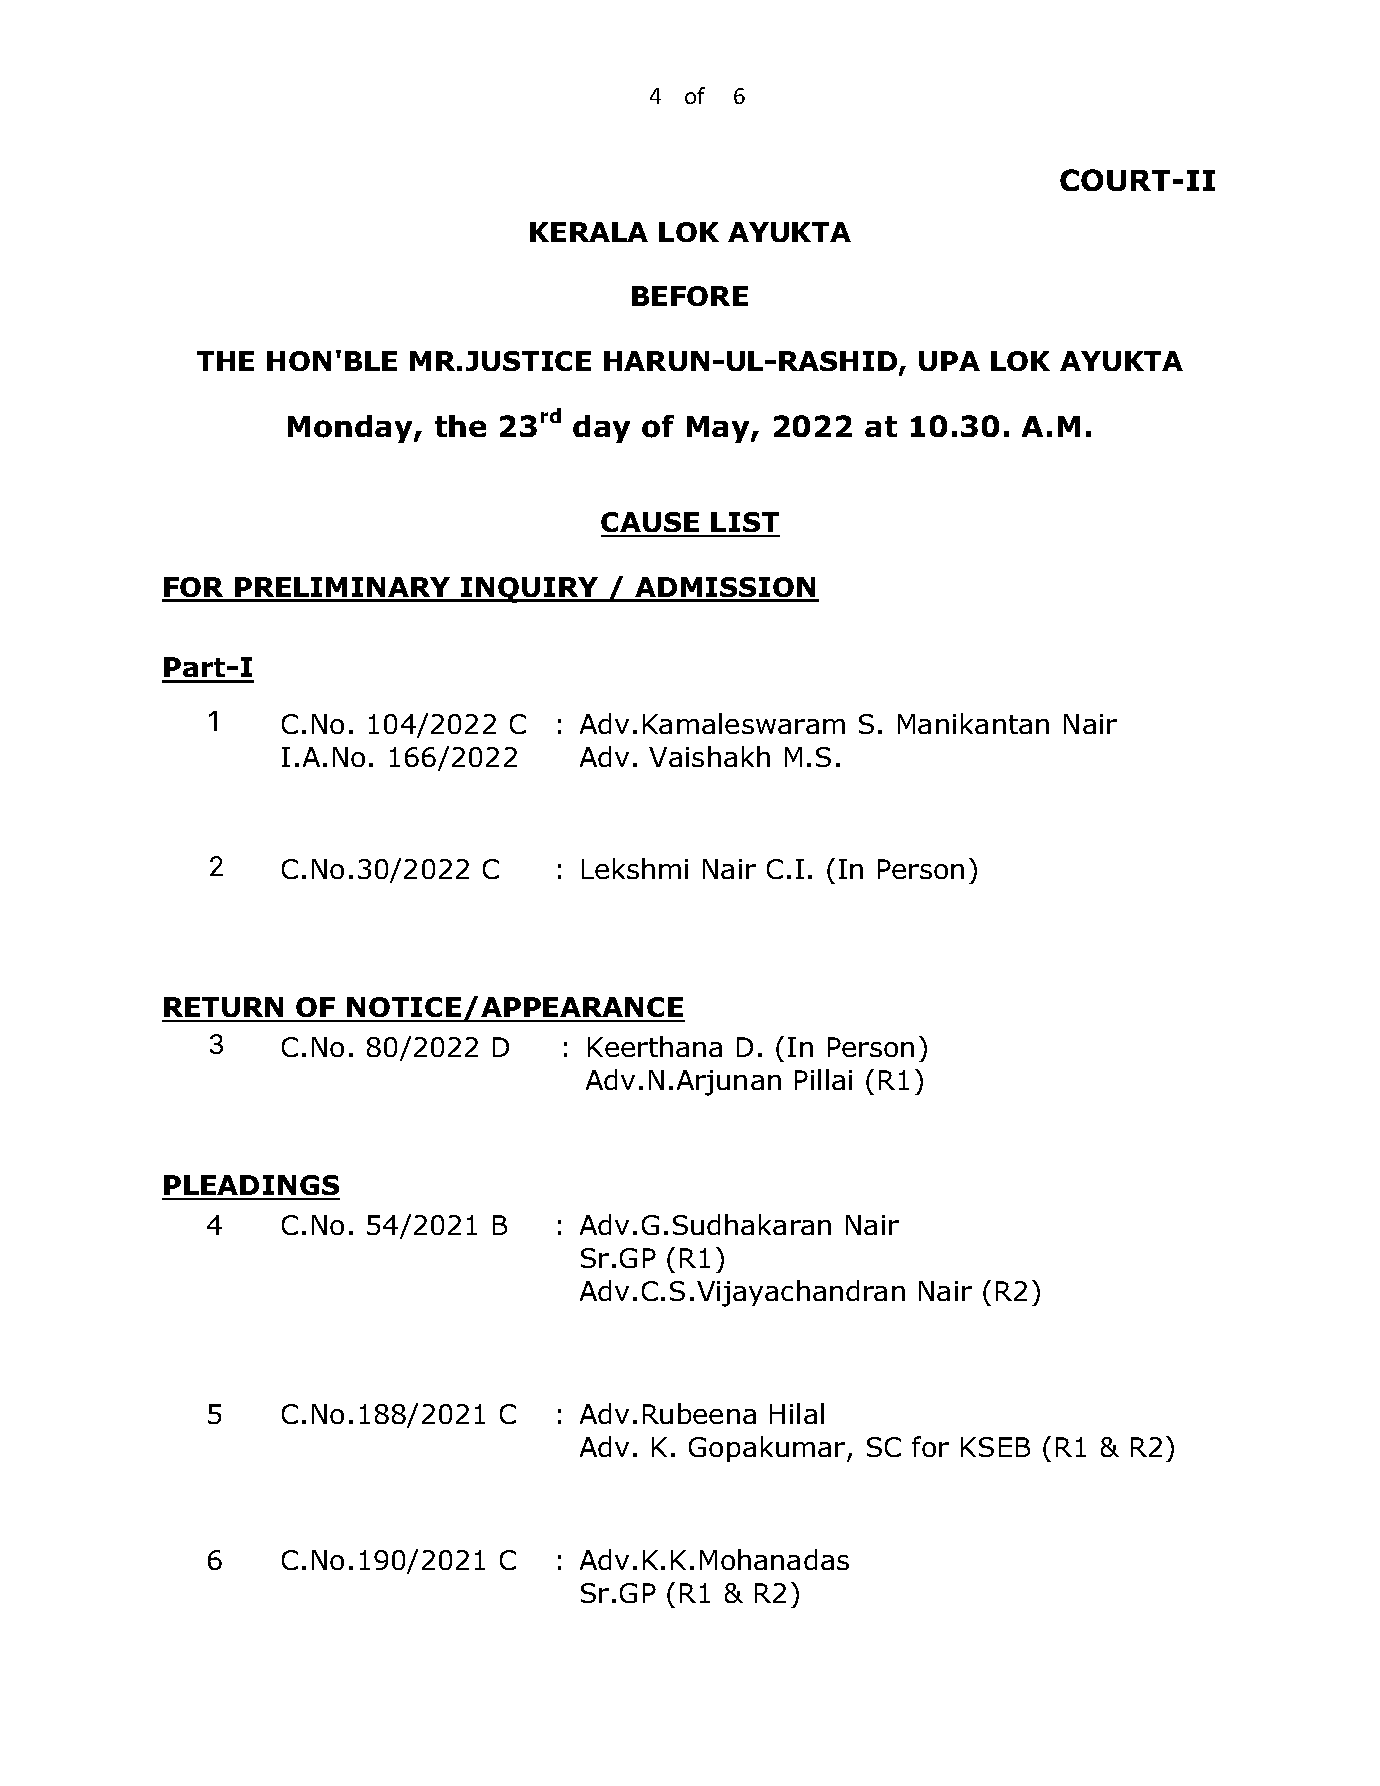  I want to click on CAUSE, so click(651, 524).
